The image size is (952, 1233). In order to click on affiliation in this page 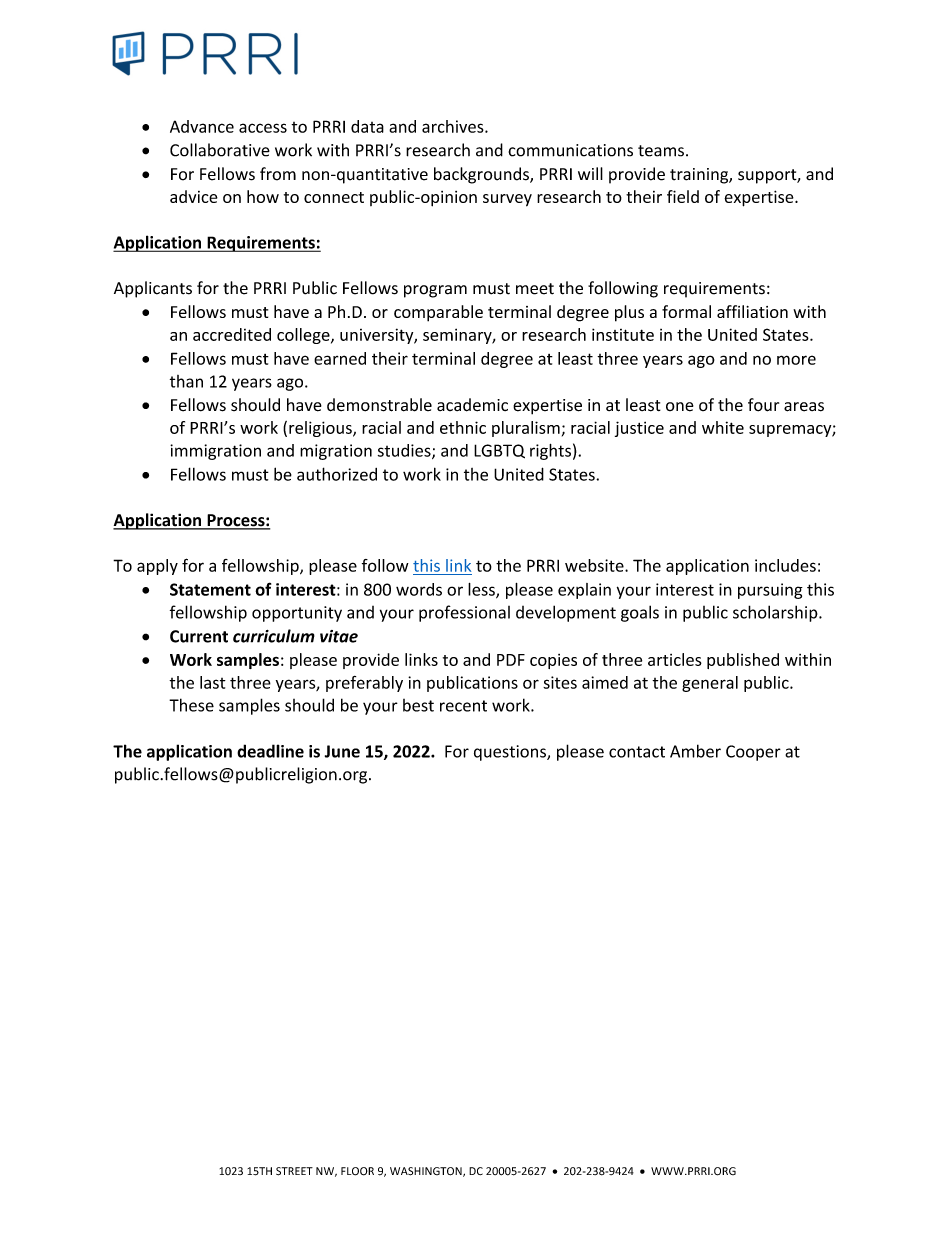, I will do `click(752, 311)`.
